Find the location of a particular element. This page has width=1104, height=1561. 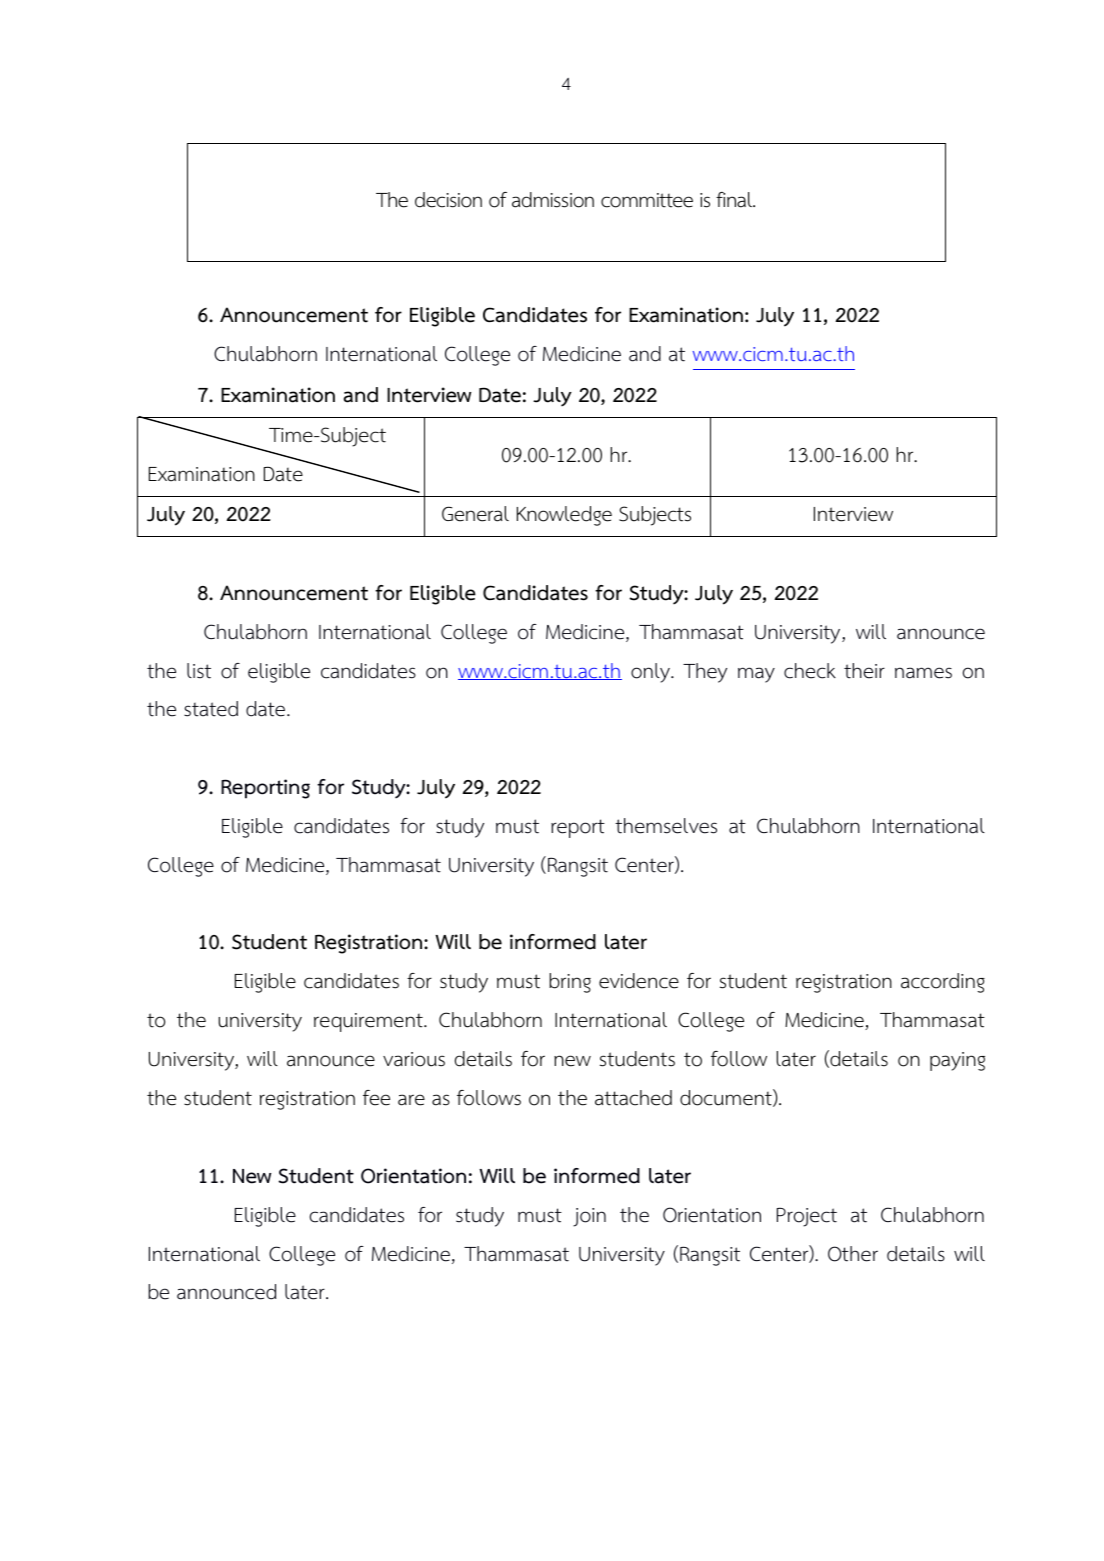

final is located at coordinates (735, 200).
